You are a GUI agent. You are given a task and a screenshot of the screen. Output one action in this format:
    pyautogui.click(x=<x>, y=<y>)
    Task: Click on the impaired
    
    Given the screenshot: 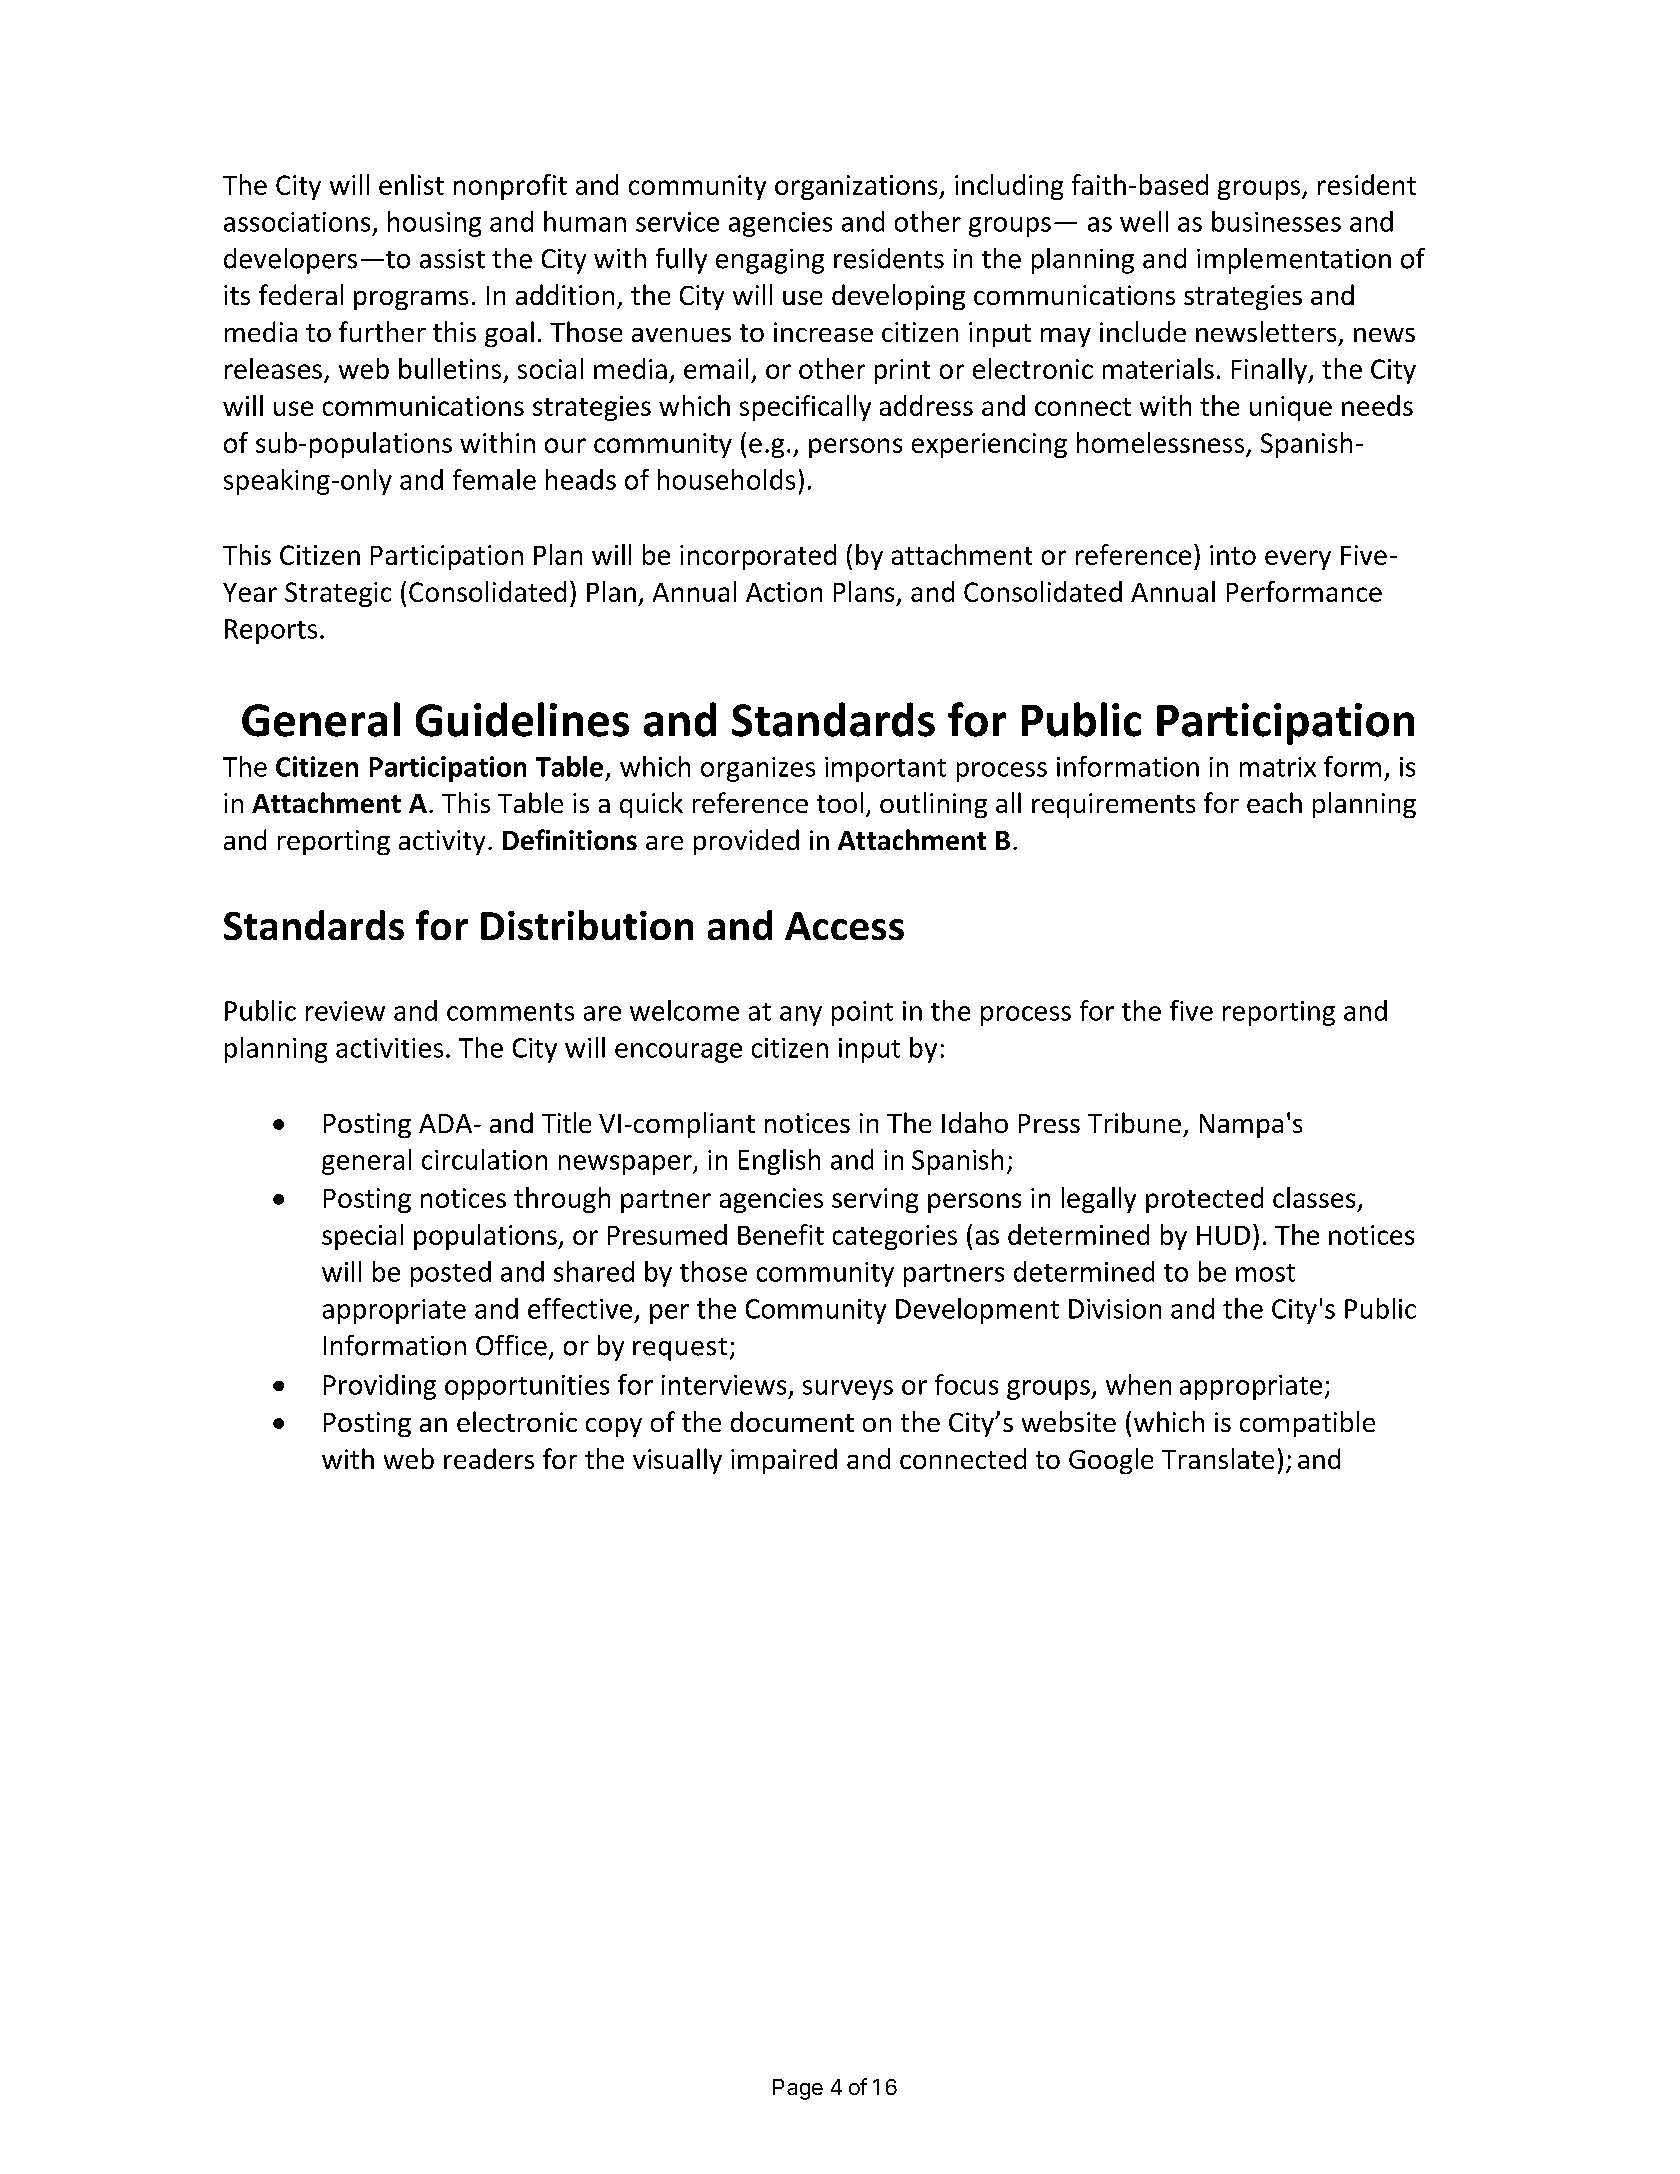 What is the action you would take?
    pyautogui.click(x=784, y=1461)
